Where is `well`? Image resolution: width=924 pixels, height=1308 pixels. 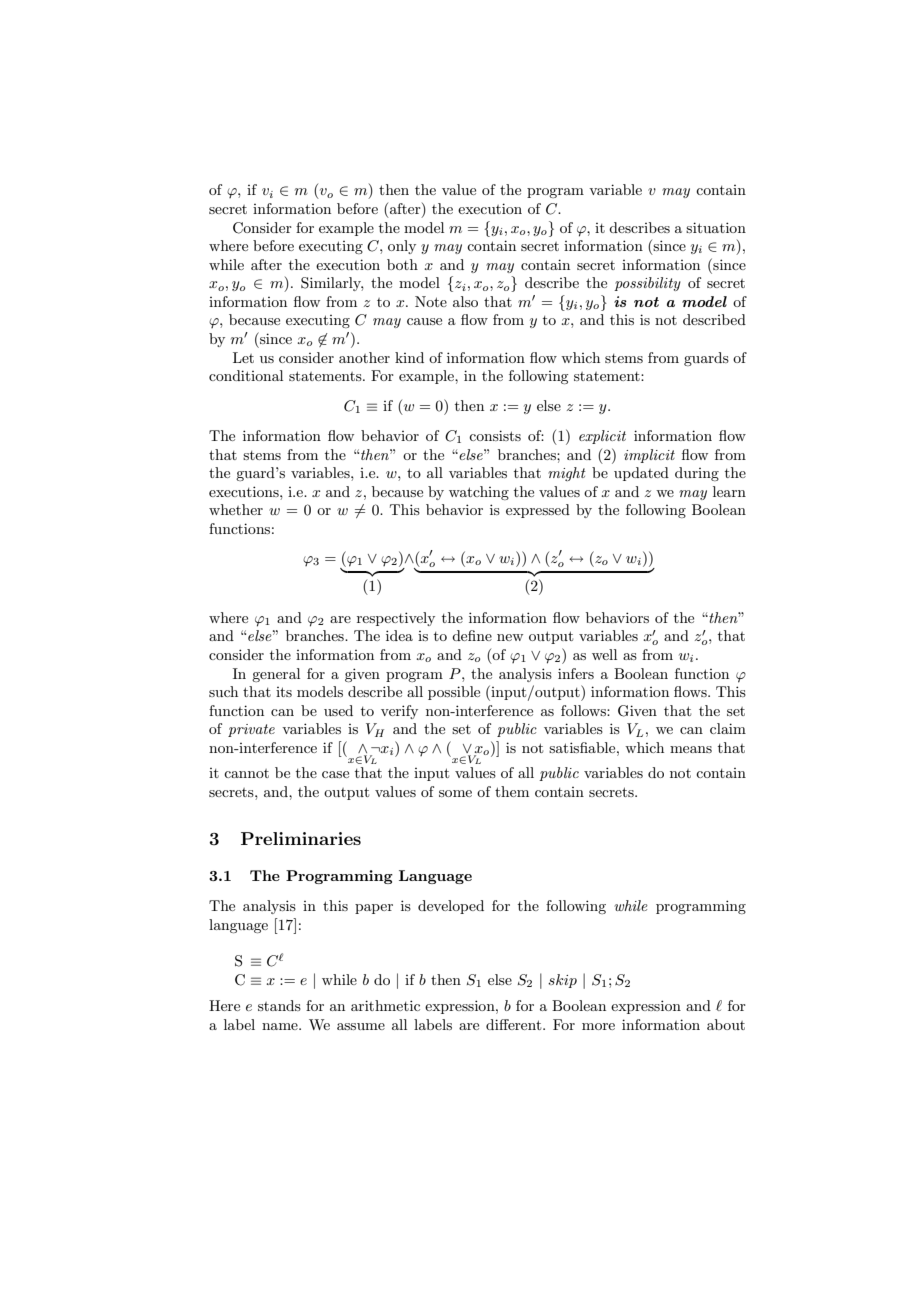
well is located at coordinates (604, 654).
